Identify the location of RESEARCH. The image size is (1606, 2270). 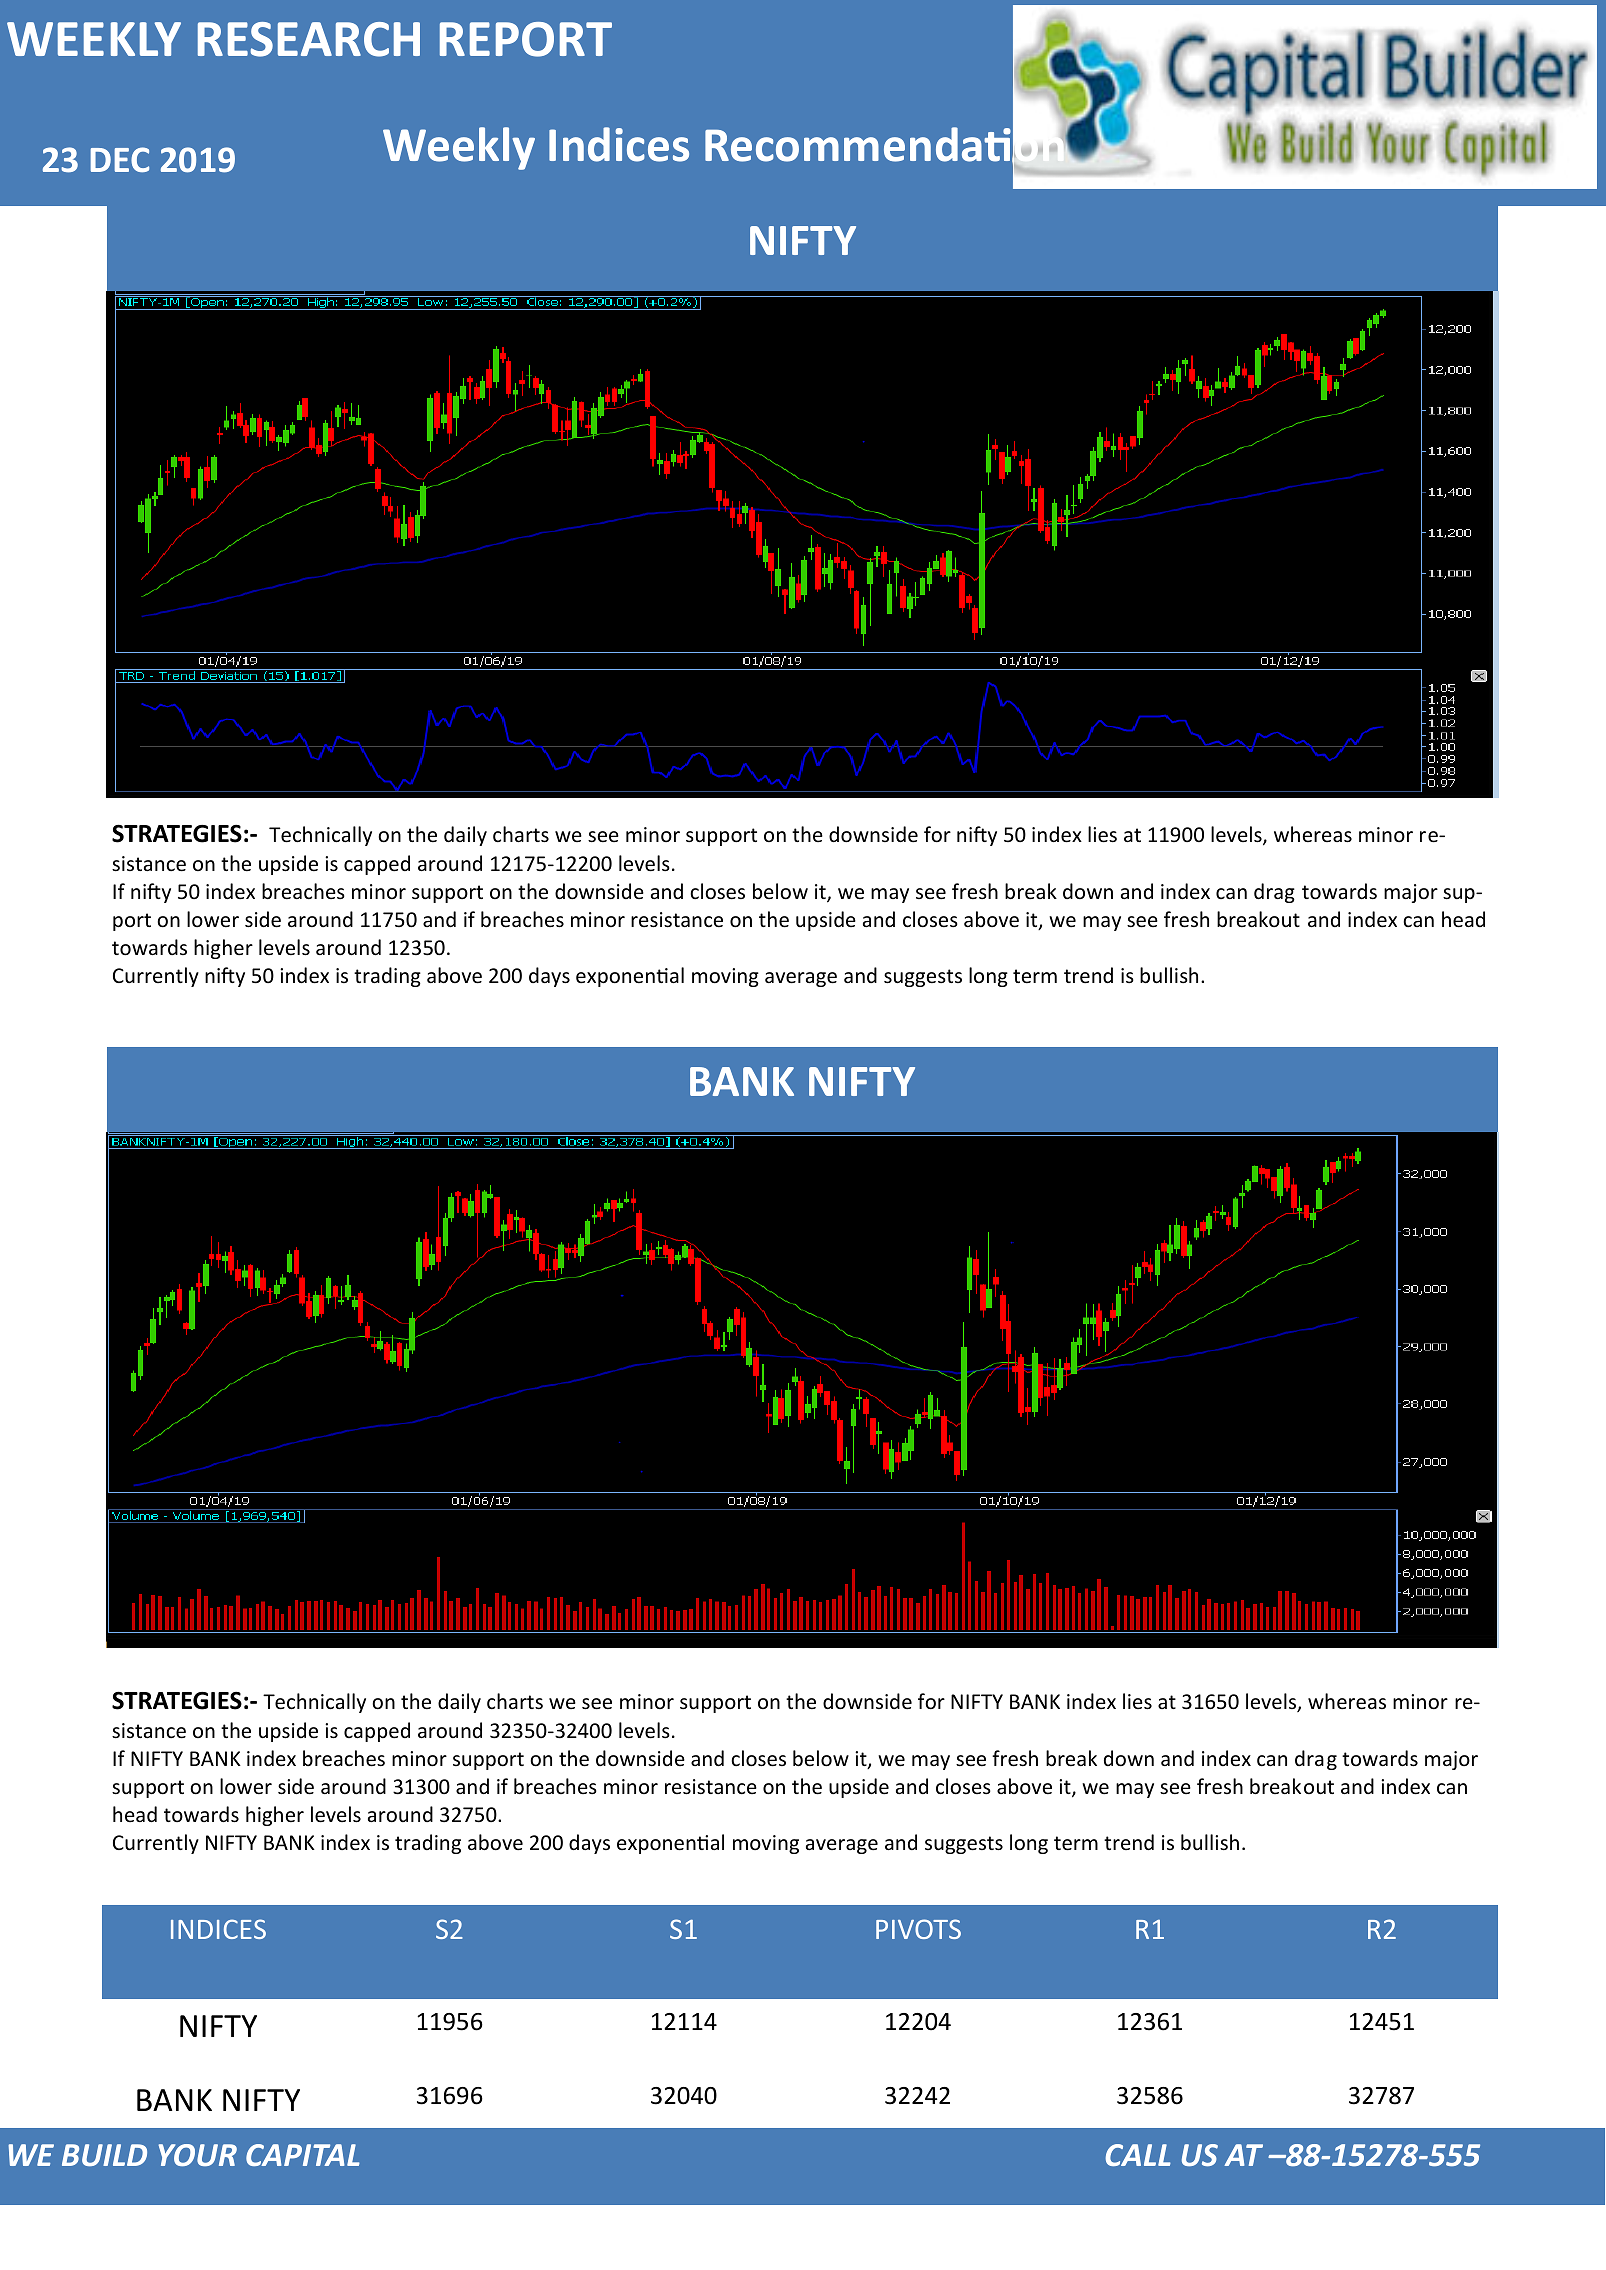
(309, 39).
